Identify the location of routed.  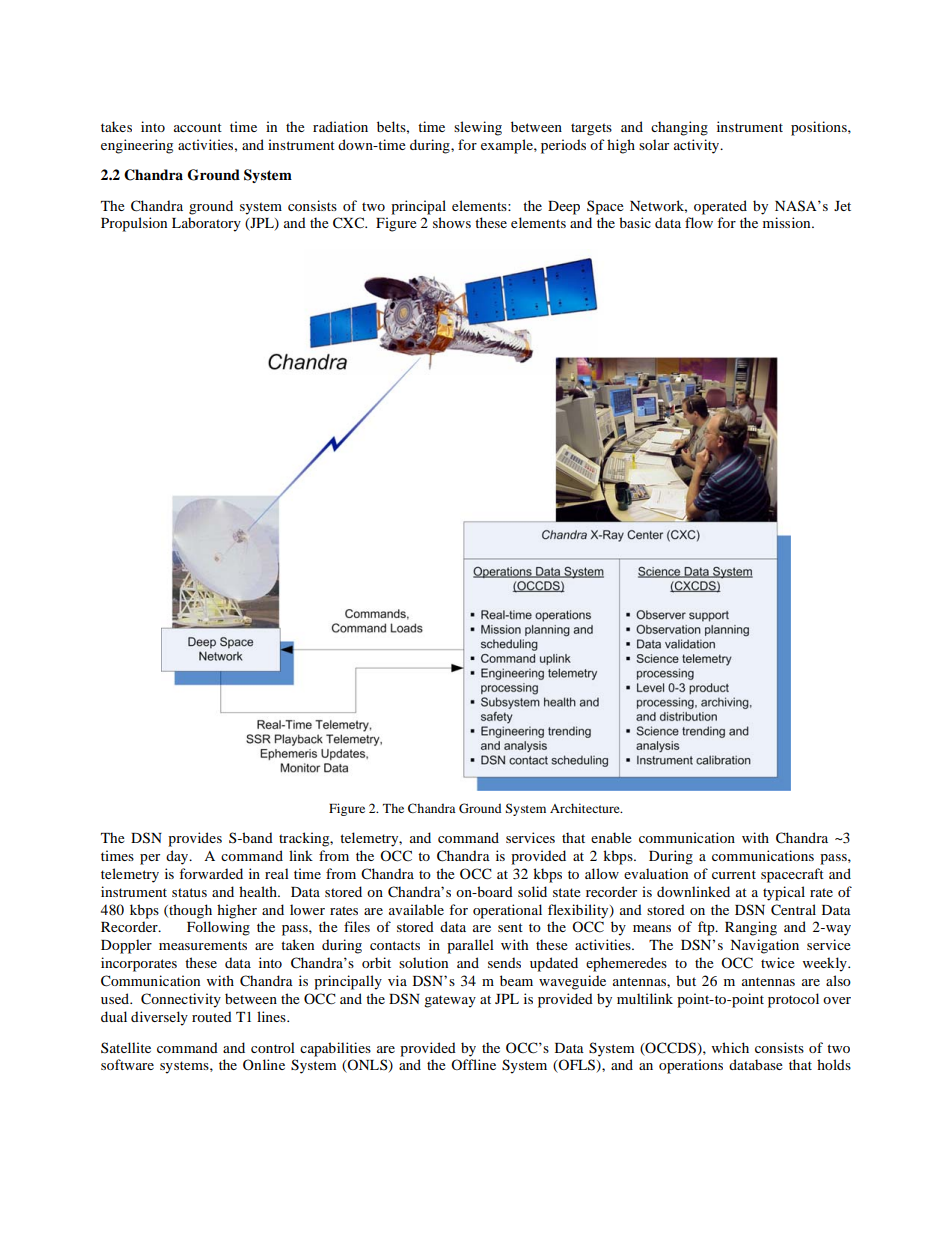
(212, 1016).
